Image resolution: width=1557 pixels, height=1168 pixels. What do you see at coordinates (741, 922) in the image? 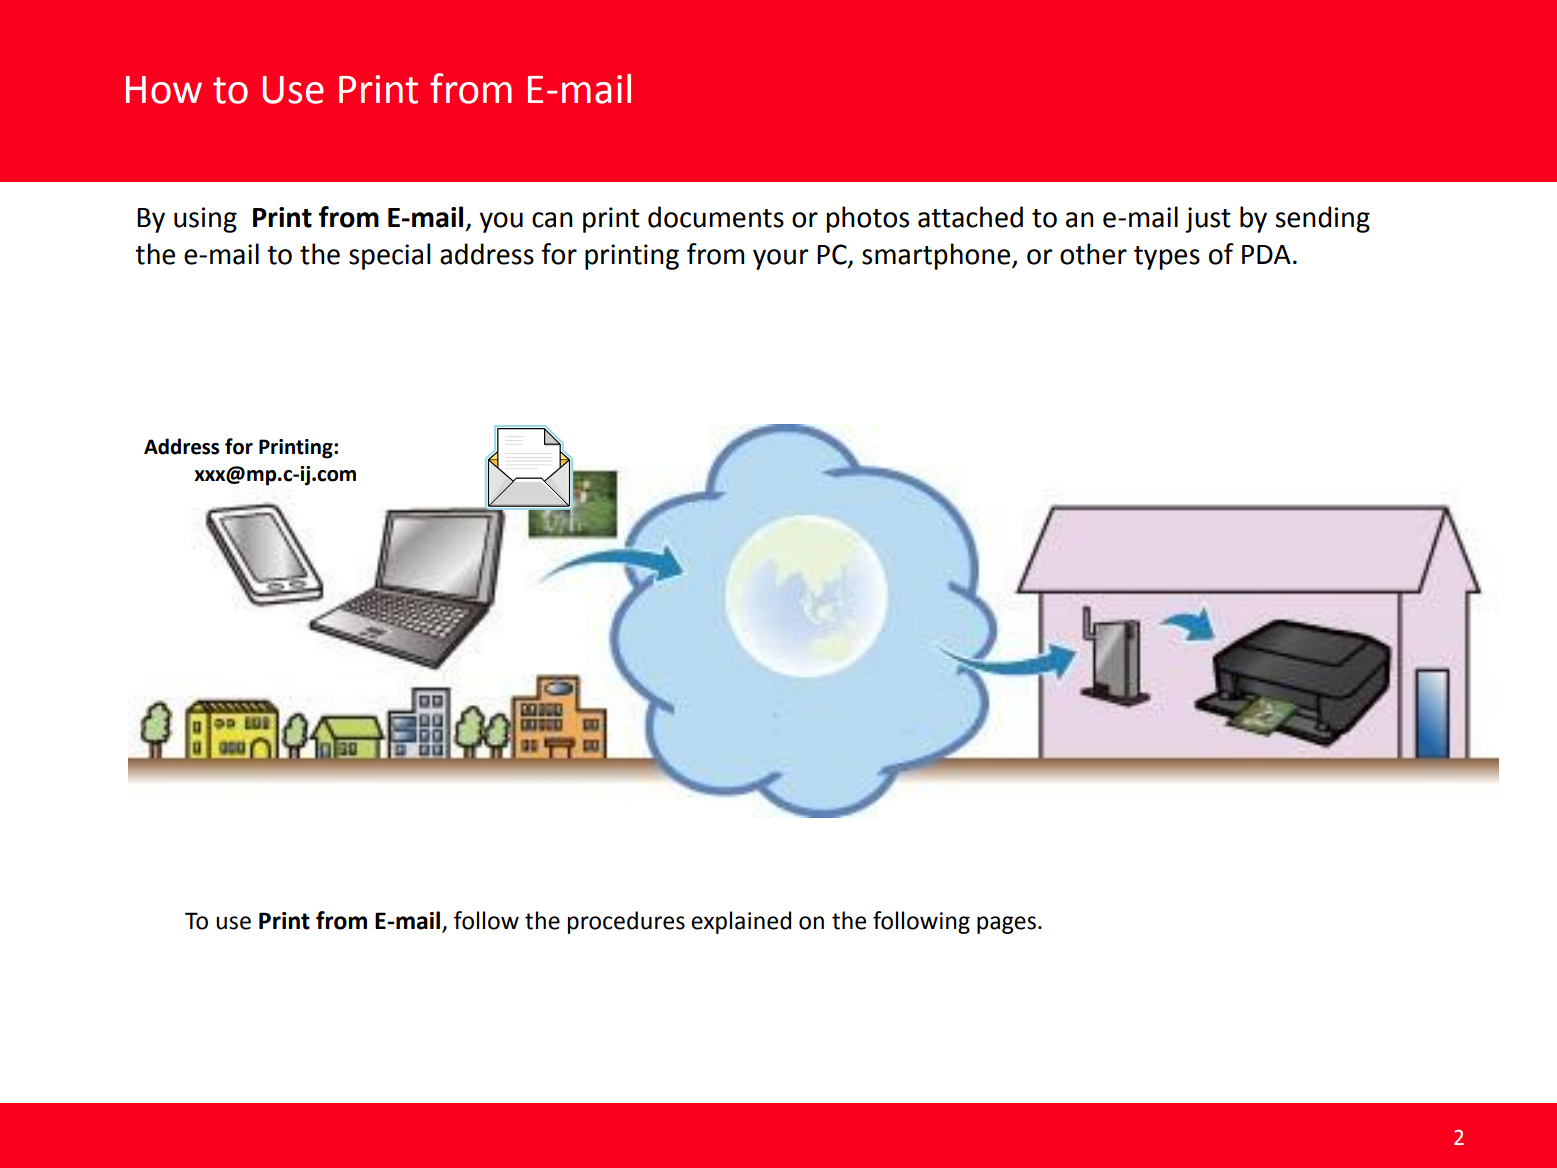
I see `explained` at bounding box center [741, 922].
